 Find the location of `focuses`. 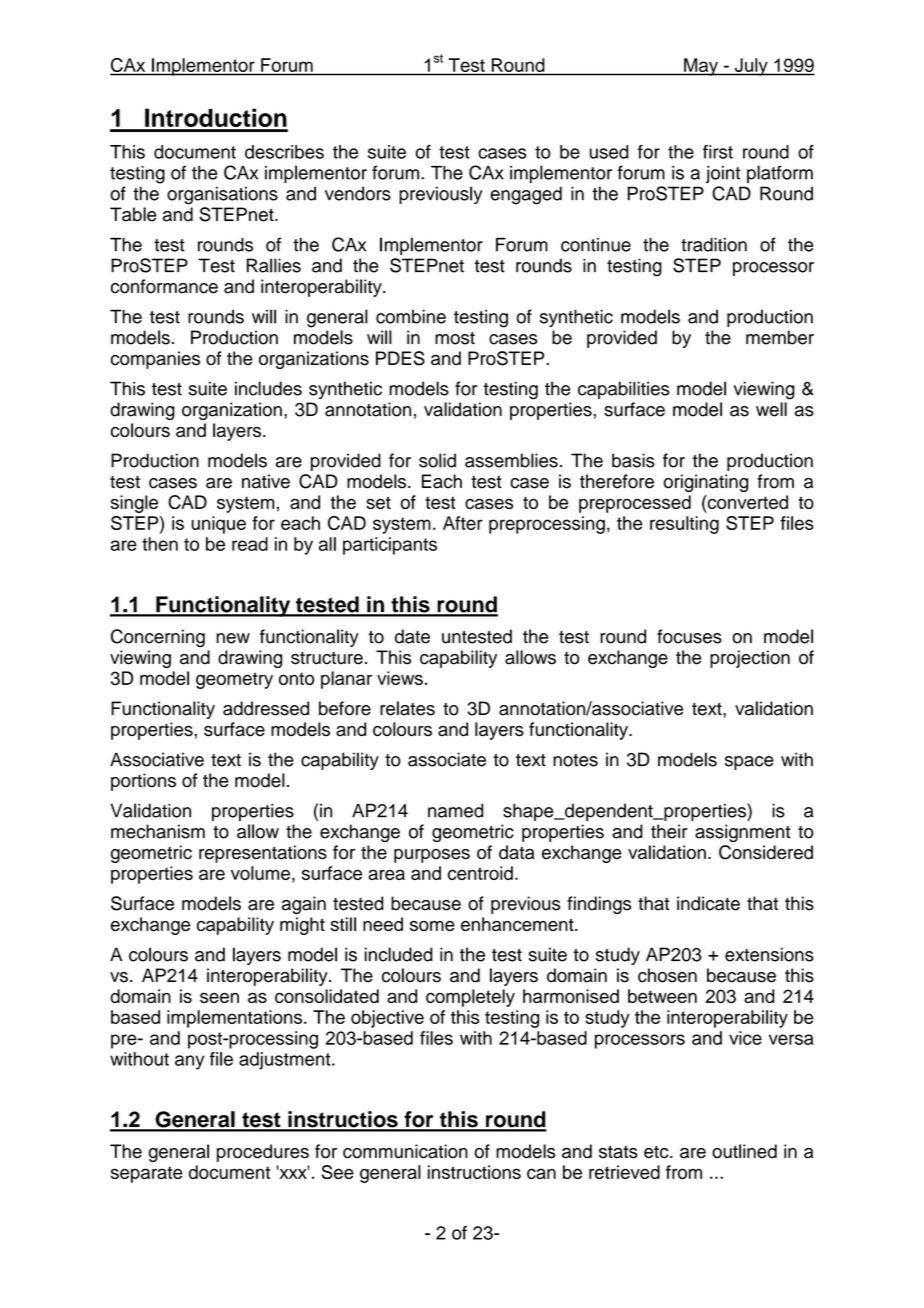

focuses is located at coordinates (689, 636).
